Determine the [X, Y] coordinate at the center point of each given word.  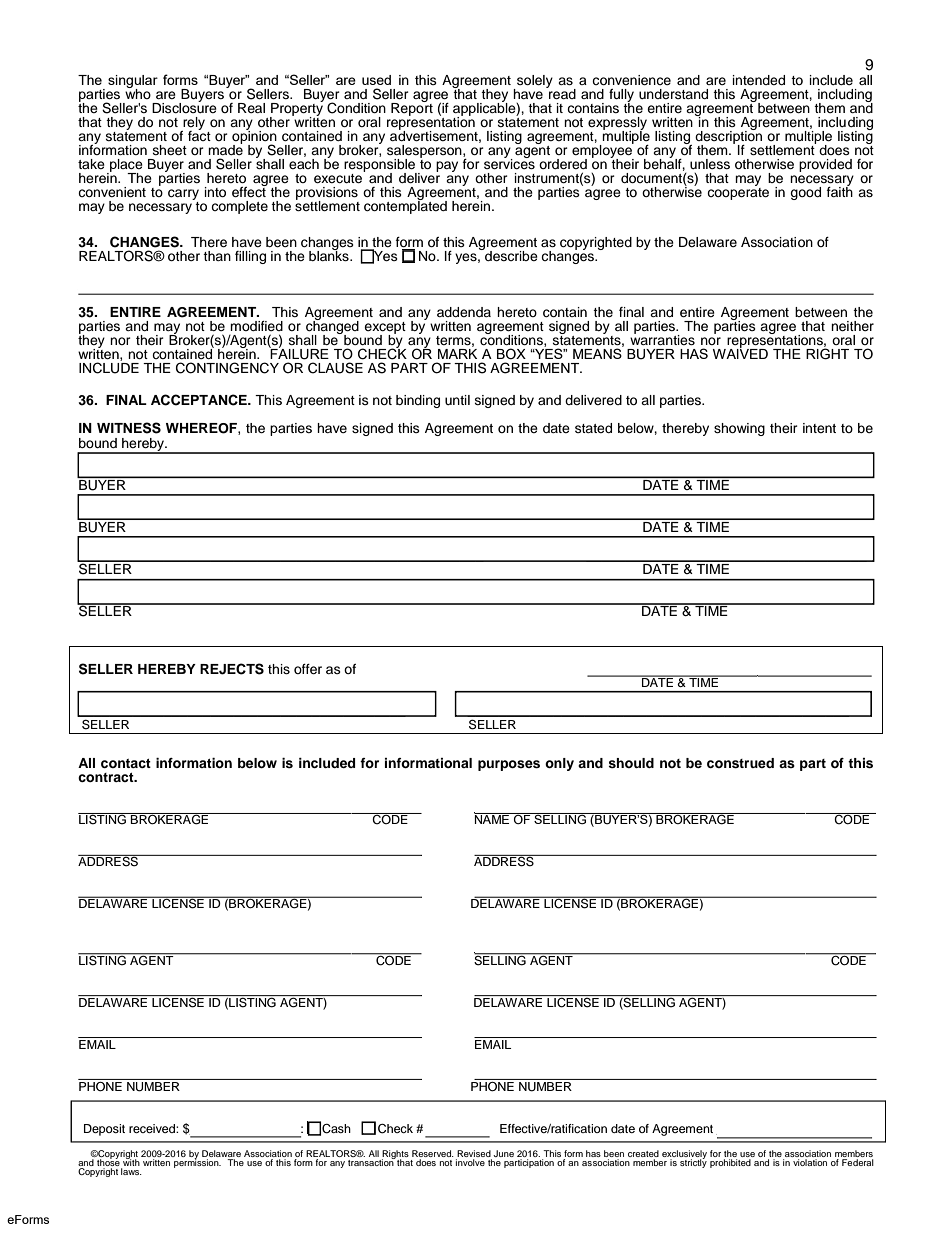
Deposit [104, 1130]
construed [740, 763]
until [457, 400]
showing [739, 429]
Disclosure [184, 107]
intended [759, 80]
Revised [474, 1153]
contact [126, 763]
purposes [509, 765]
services [509, 163]
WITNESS [129, 428]
